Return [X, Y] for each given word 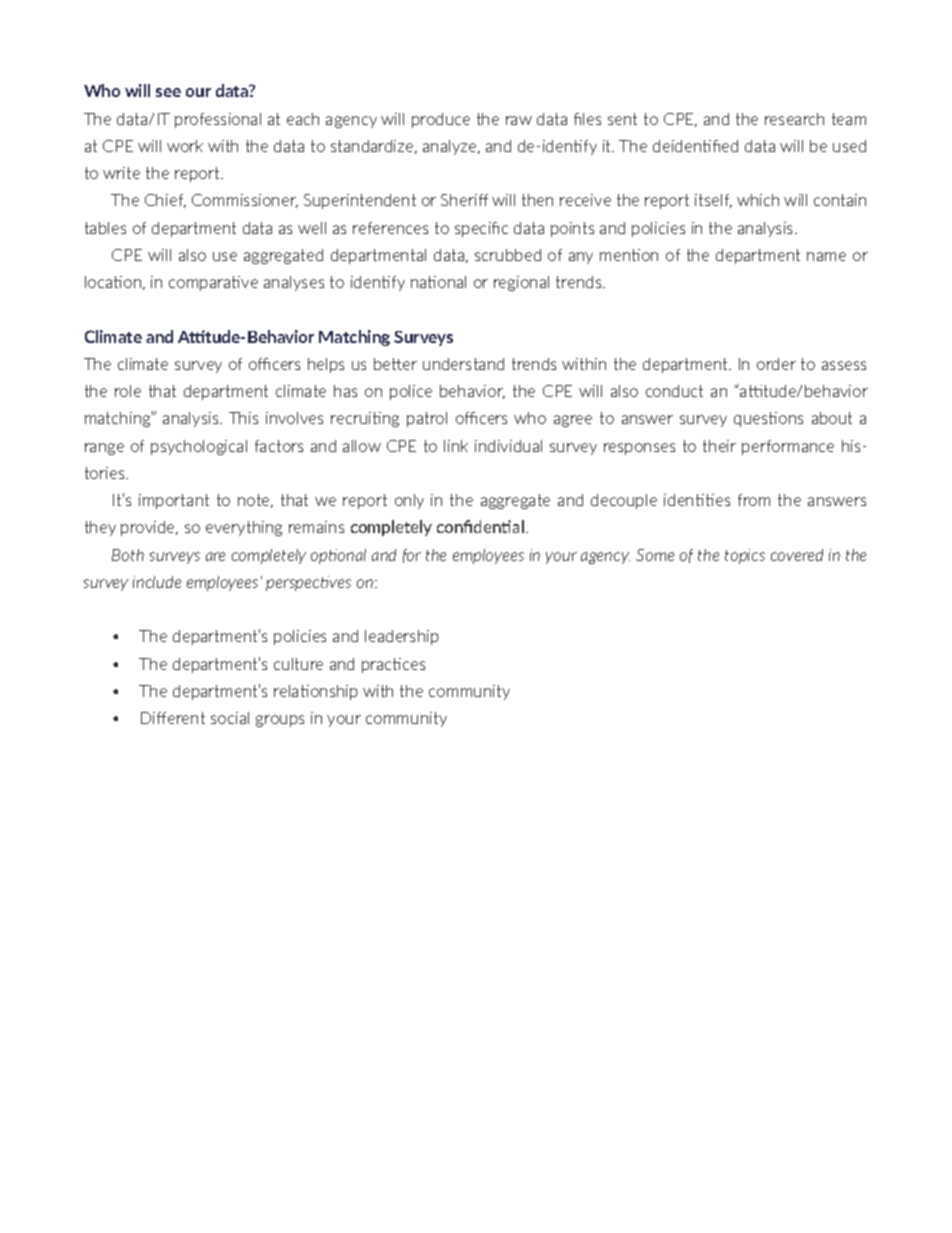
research [794, 119]
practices [393, 665]
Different [173, 718]
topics [745, 556]
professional [218, 120]
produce [441, 120]
